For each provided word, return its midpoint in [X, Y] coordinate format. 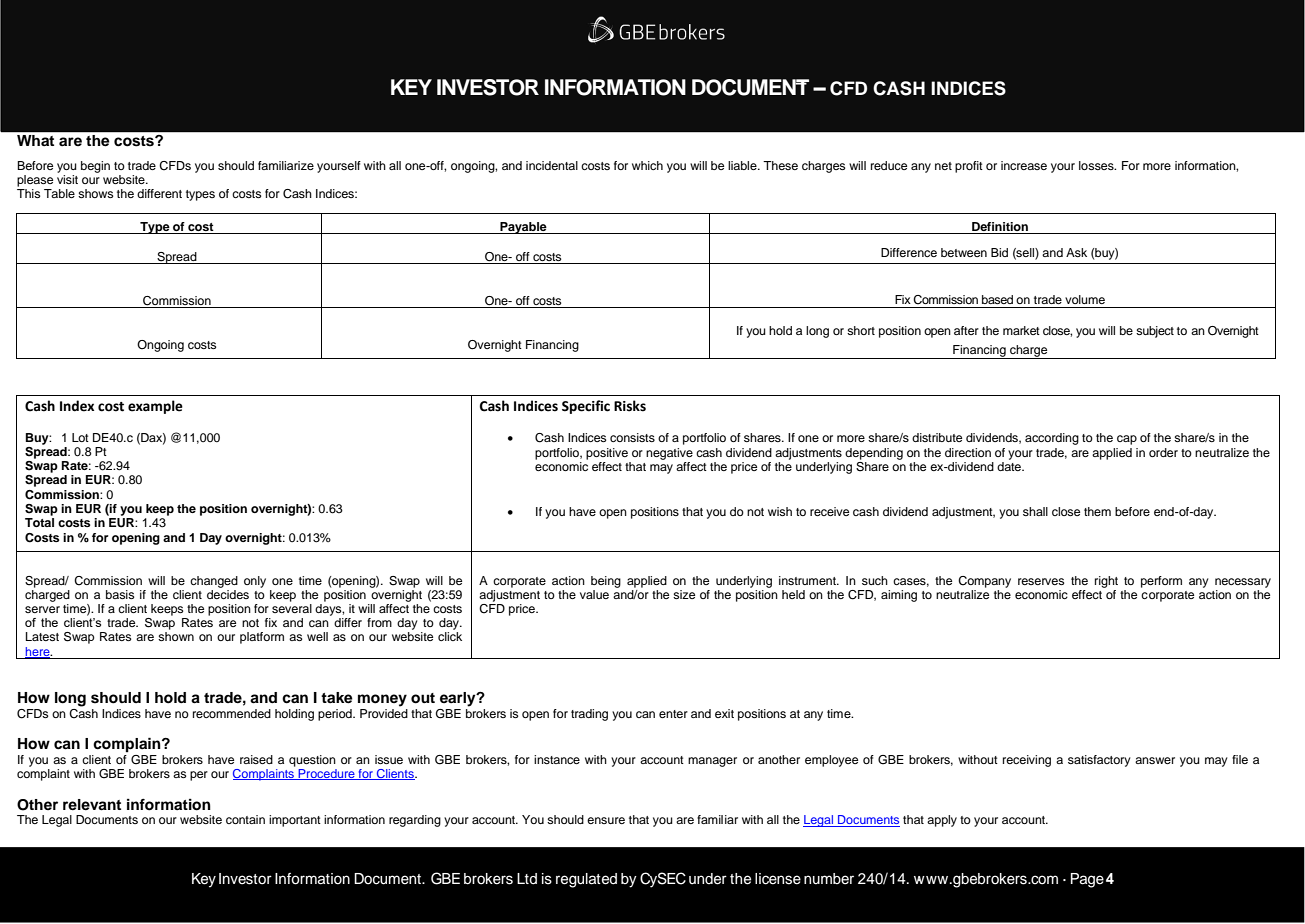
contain [245, 819]
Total [39, 522]
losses [1097, 165]
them [1097, 511]
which [647, 165]
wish [780, 511]
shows [95, 193]
